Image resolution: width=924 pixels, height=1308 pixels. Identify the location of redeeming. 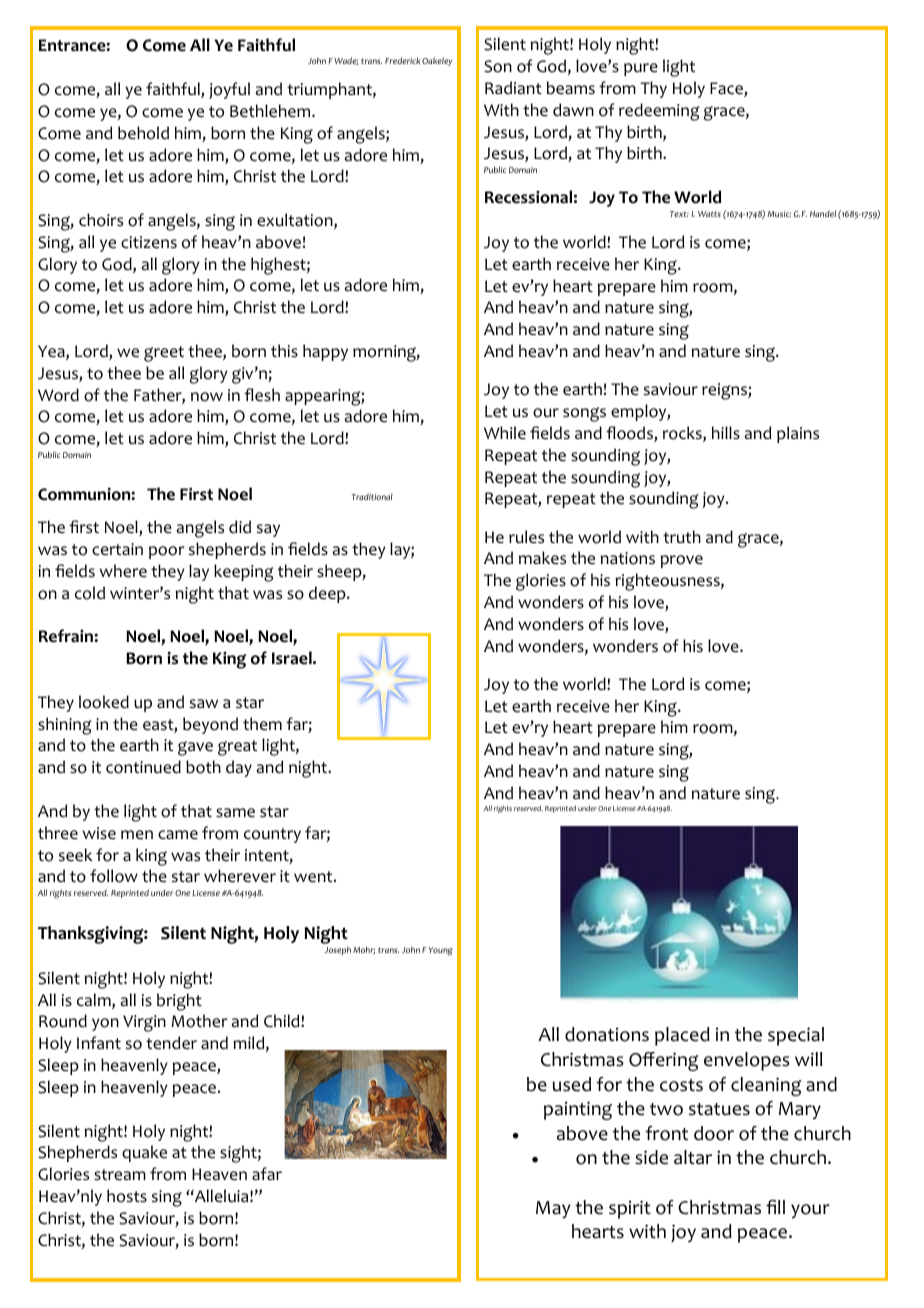
(659, 112).
